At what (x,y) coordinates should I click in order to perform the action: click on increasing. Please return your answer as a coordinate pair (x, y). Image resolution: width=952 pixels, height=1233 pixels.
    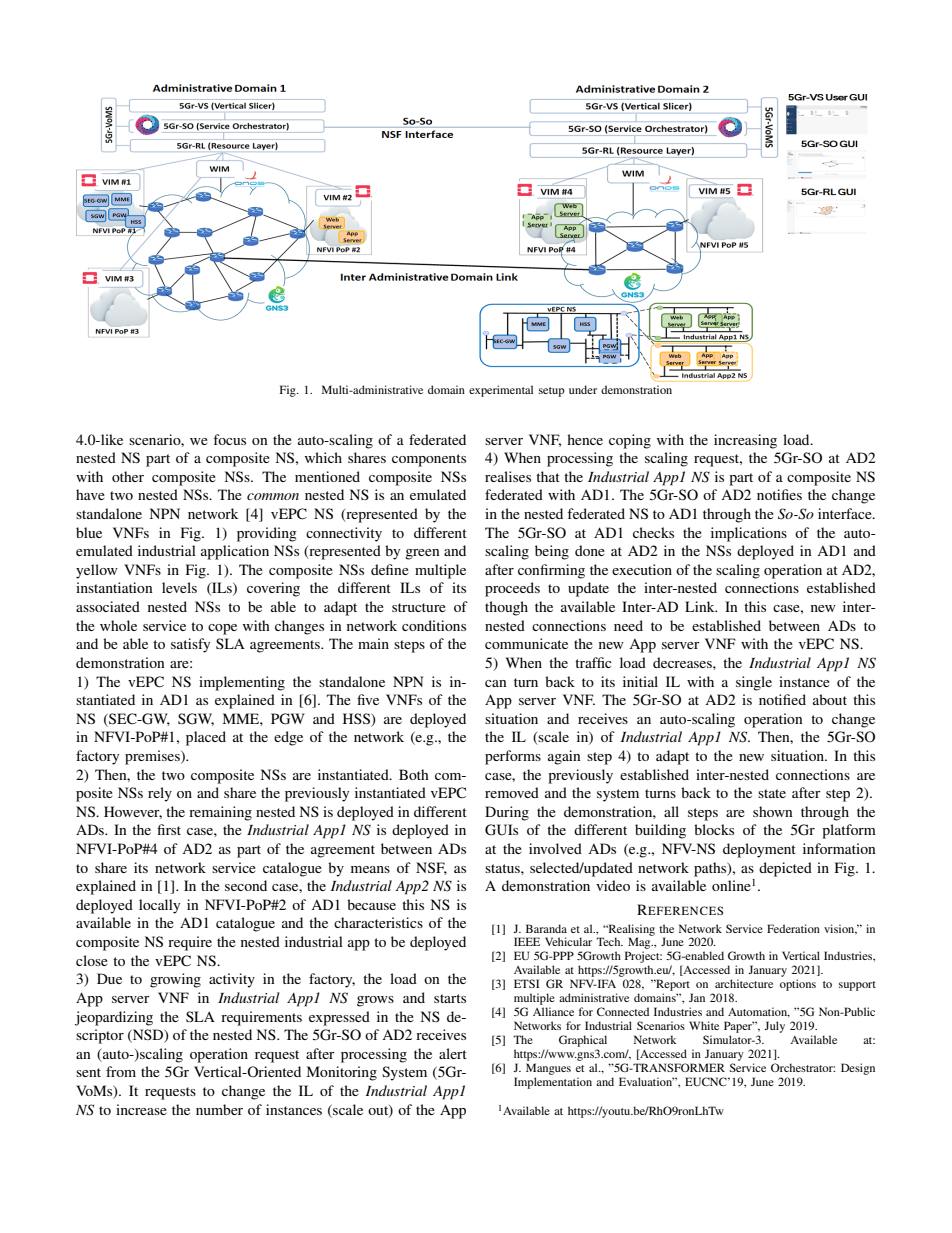
    Looking at the image, I should click on (745, 441).
